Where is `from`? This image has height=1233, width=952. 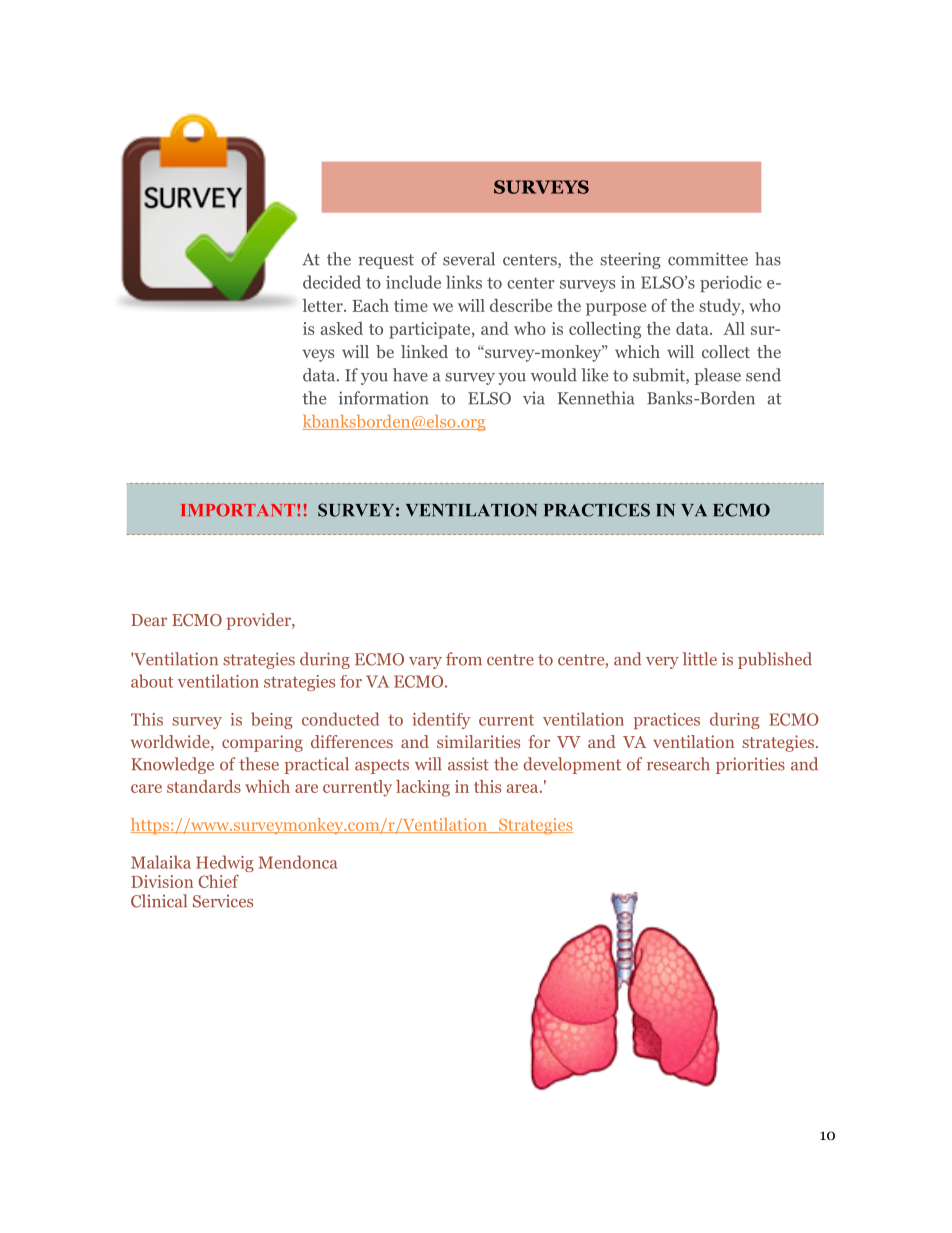
from is located at coordinates (464, 659).
